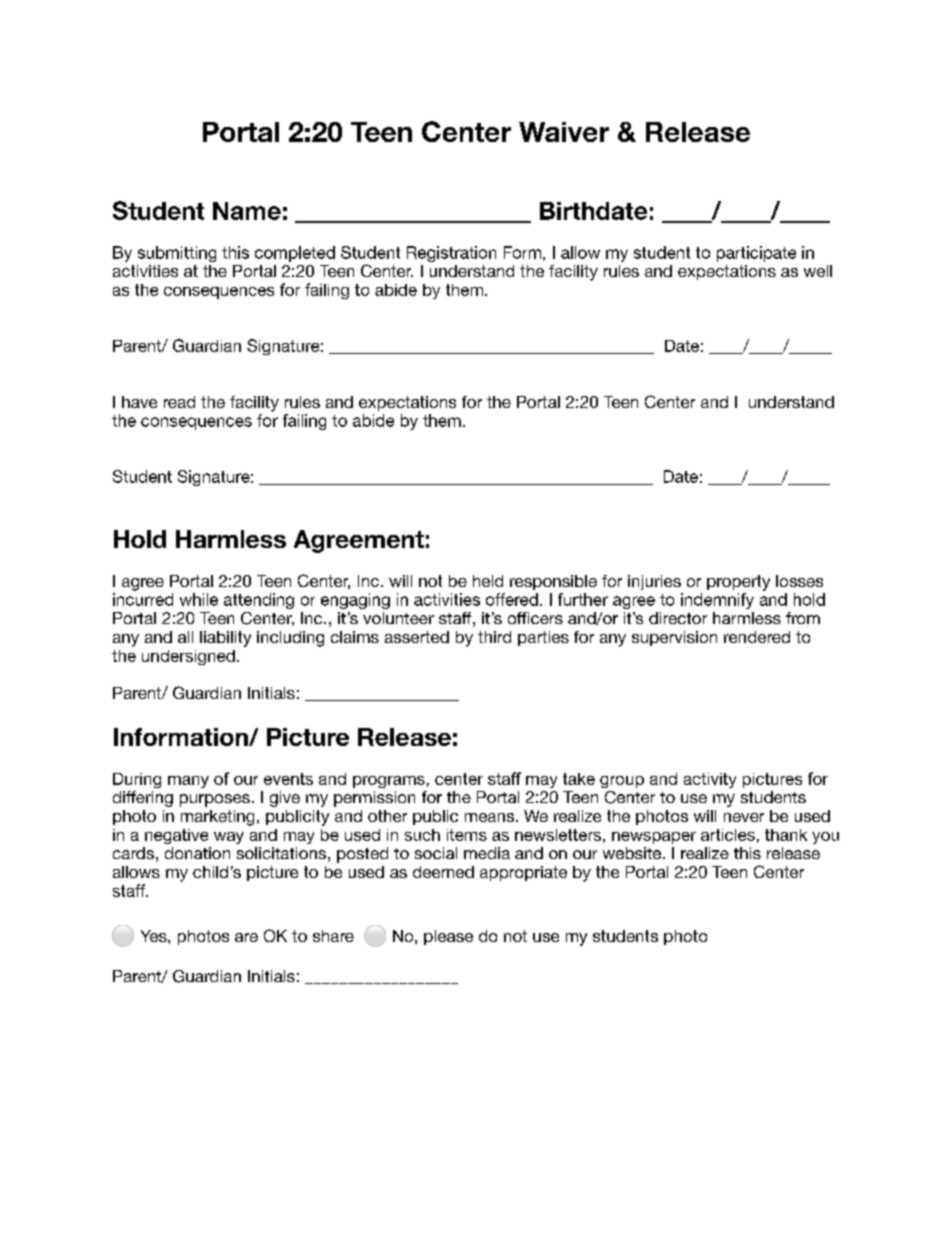 This screenshot has width=952, height=1233. I want to click on Registration, so click(451, 254).
